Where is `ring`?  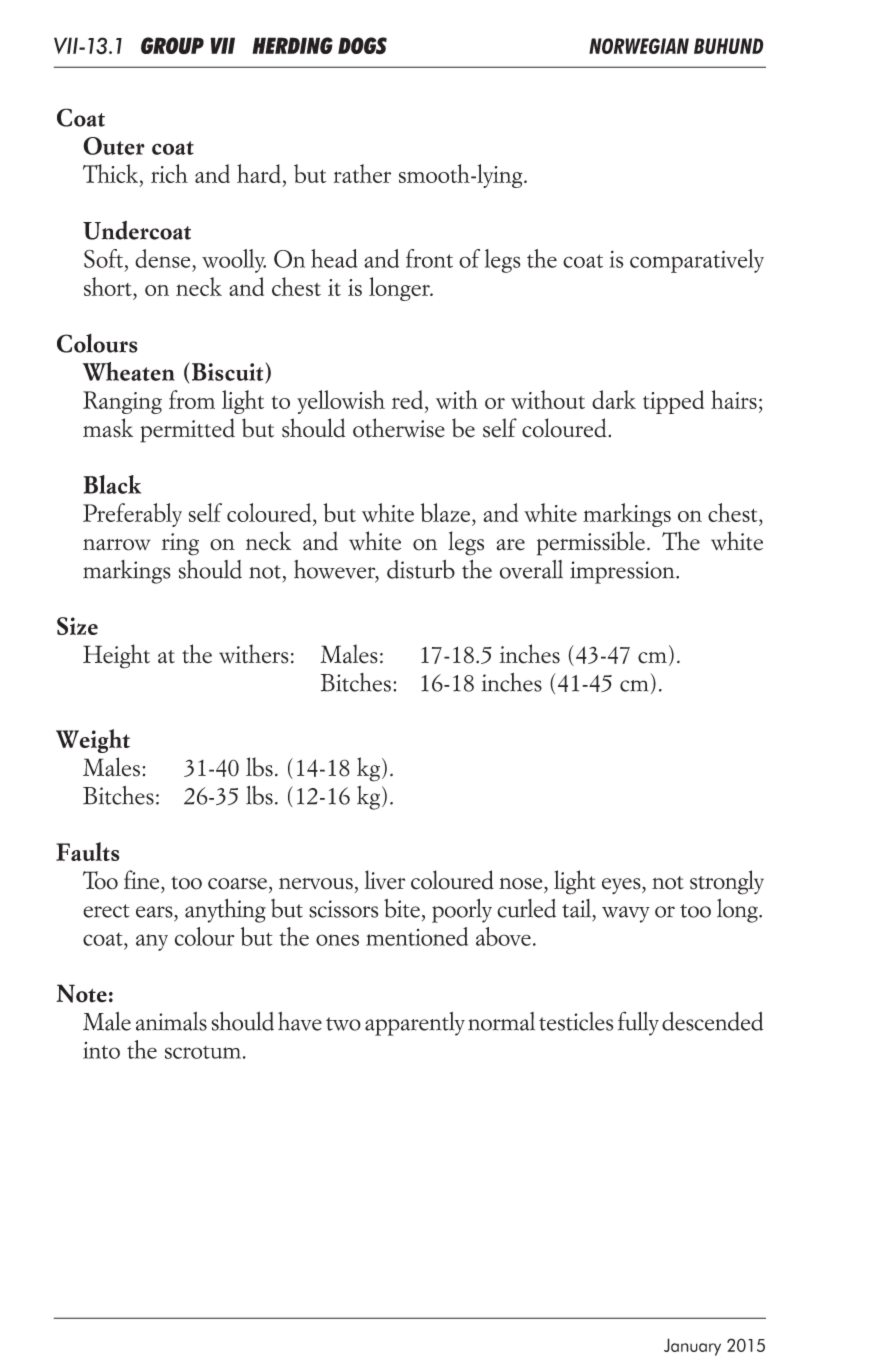 ring is located at coordinates (180, 544).
